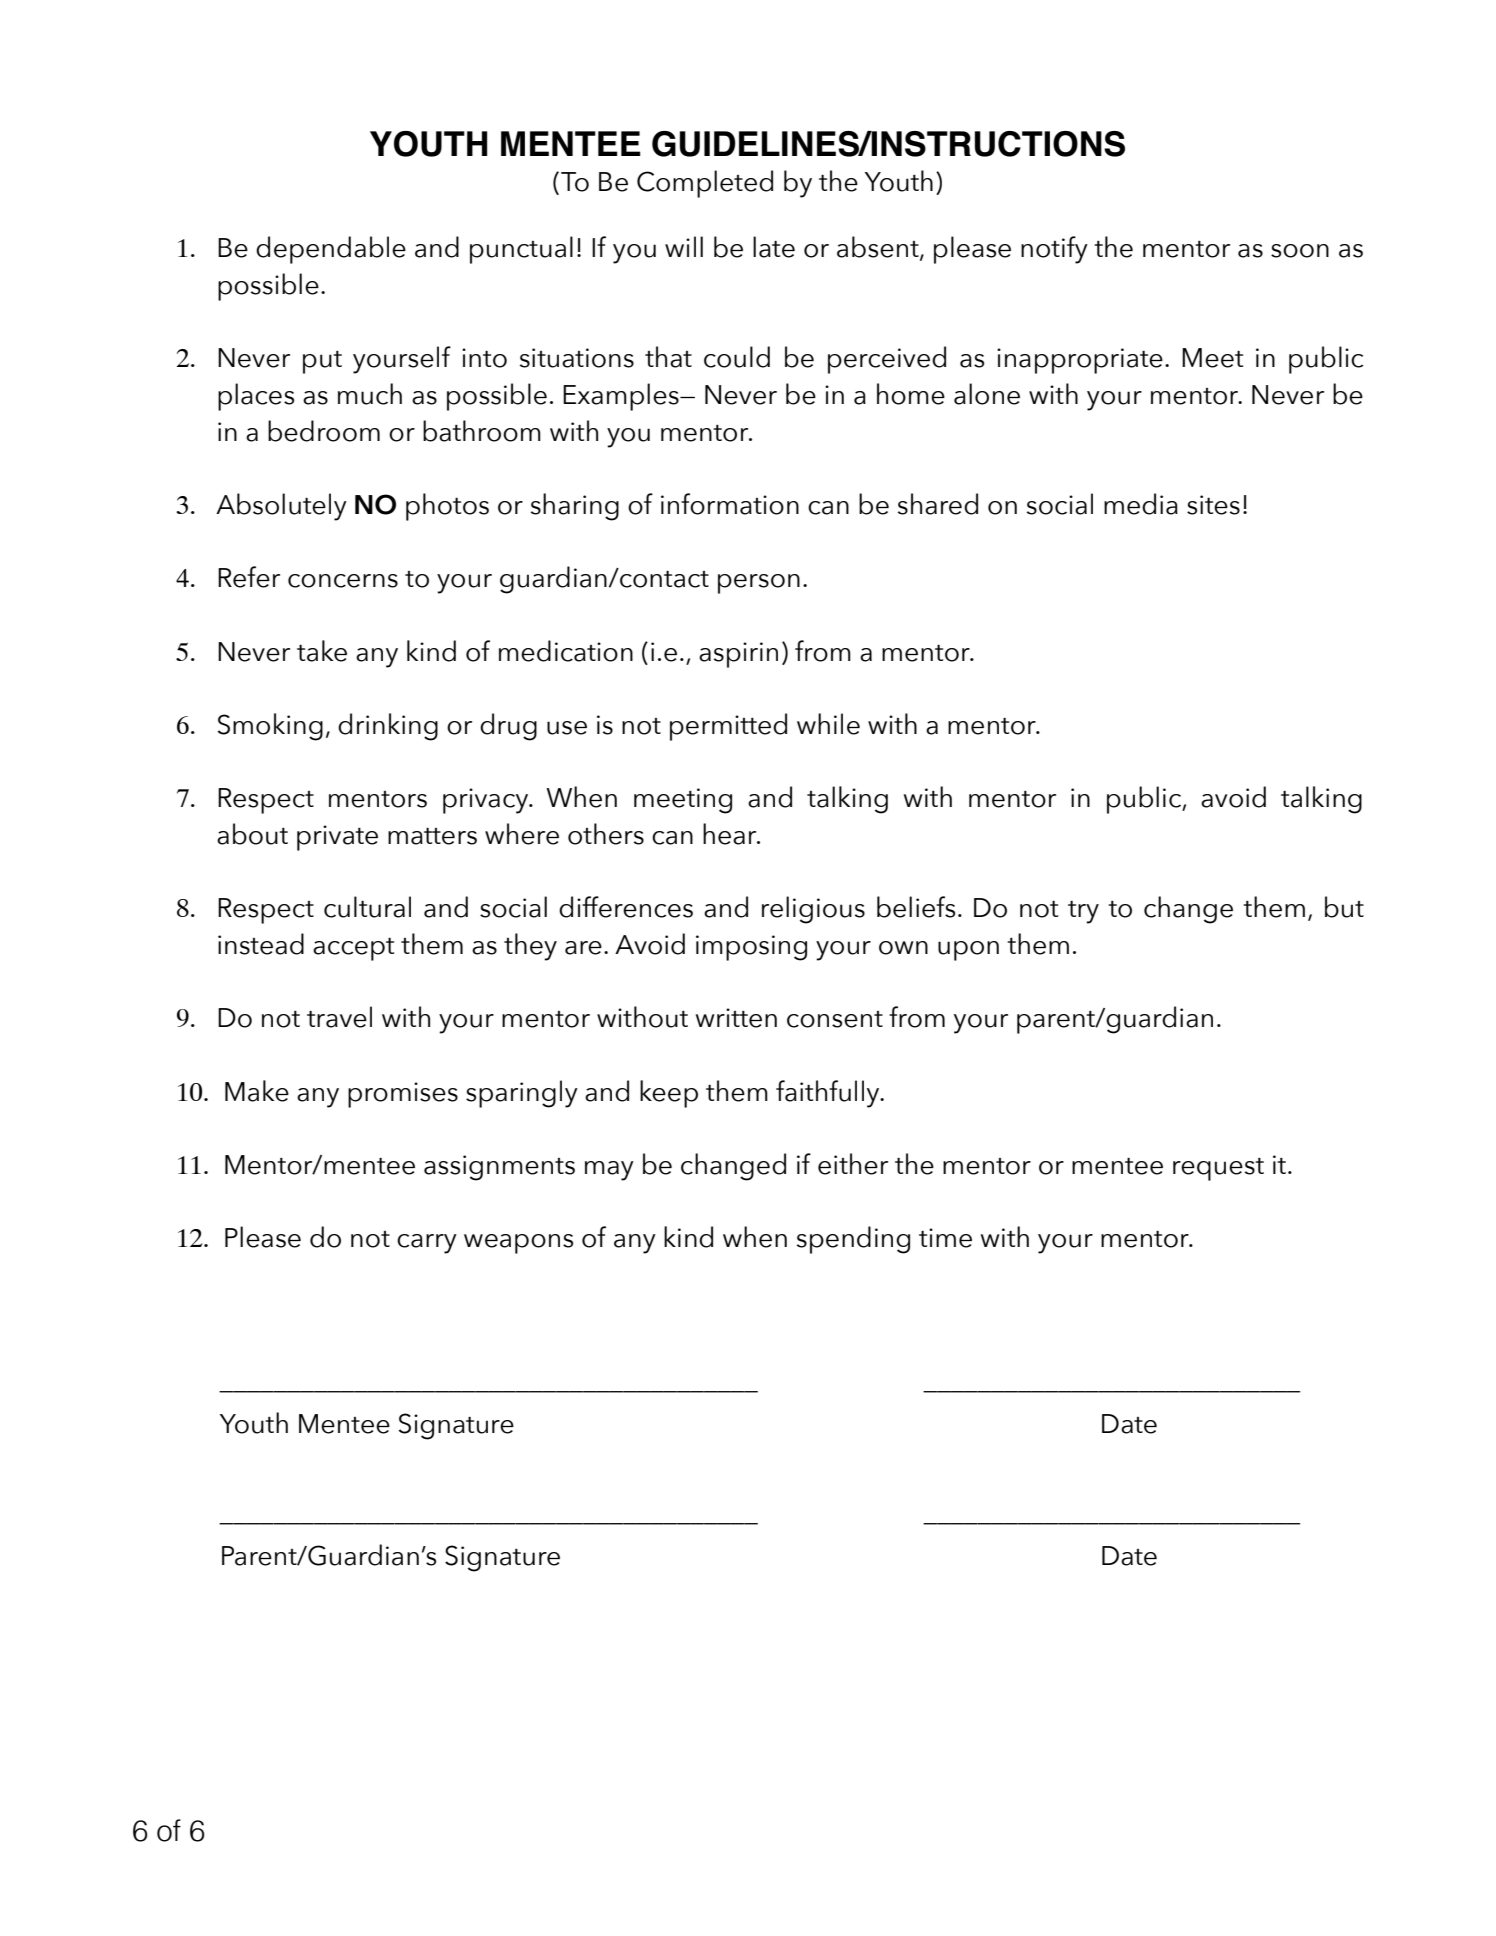 The image size is (1496, 1936). I want to click on try, so click(1083, 912).
